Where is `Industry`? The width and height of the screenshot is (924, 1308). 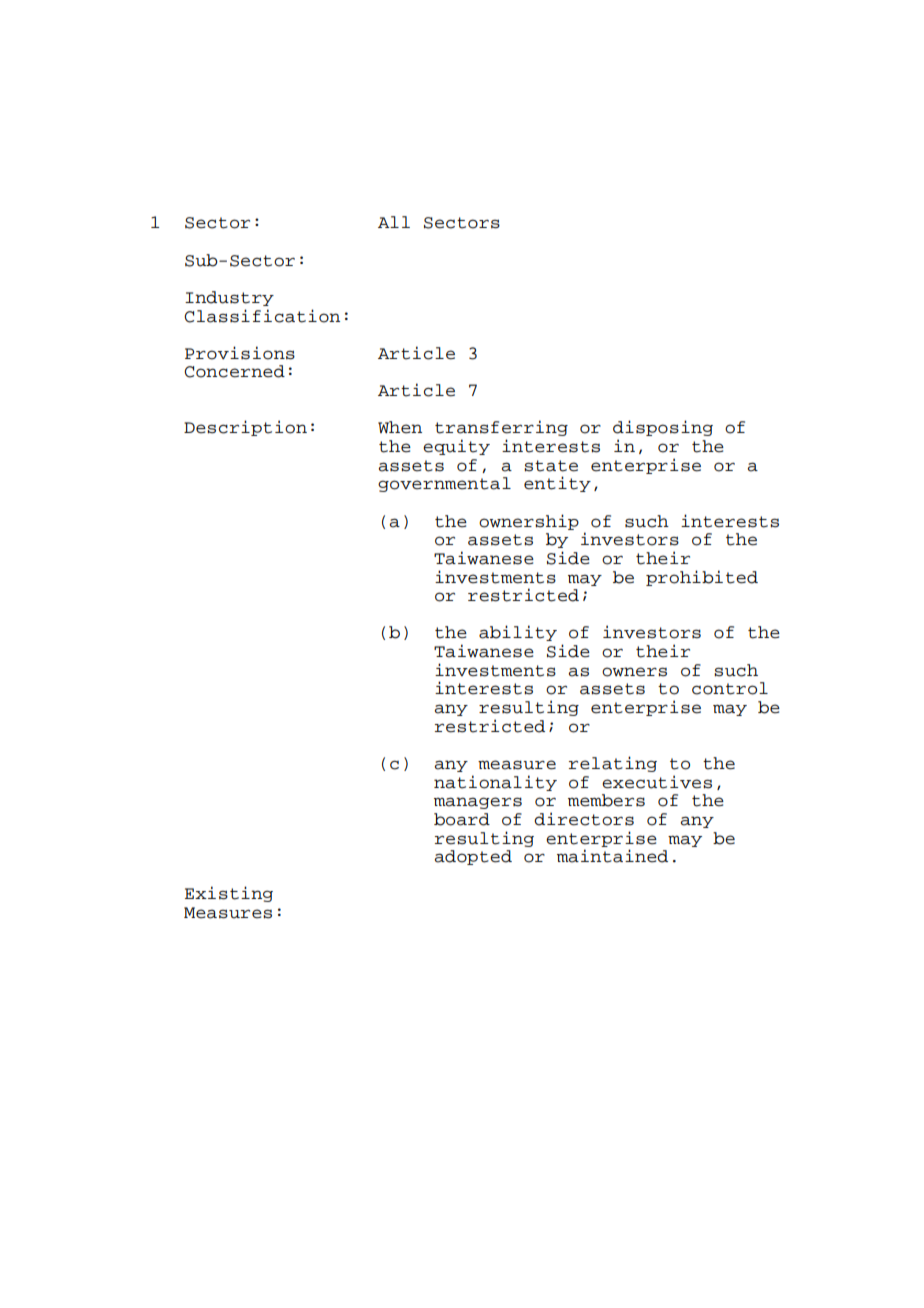 Industry is located at coordinates (229, 298).
